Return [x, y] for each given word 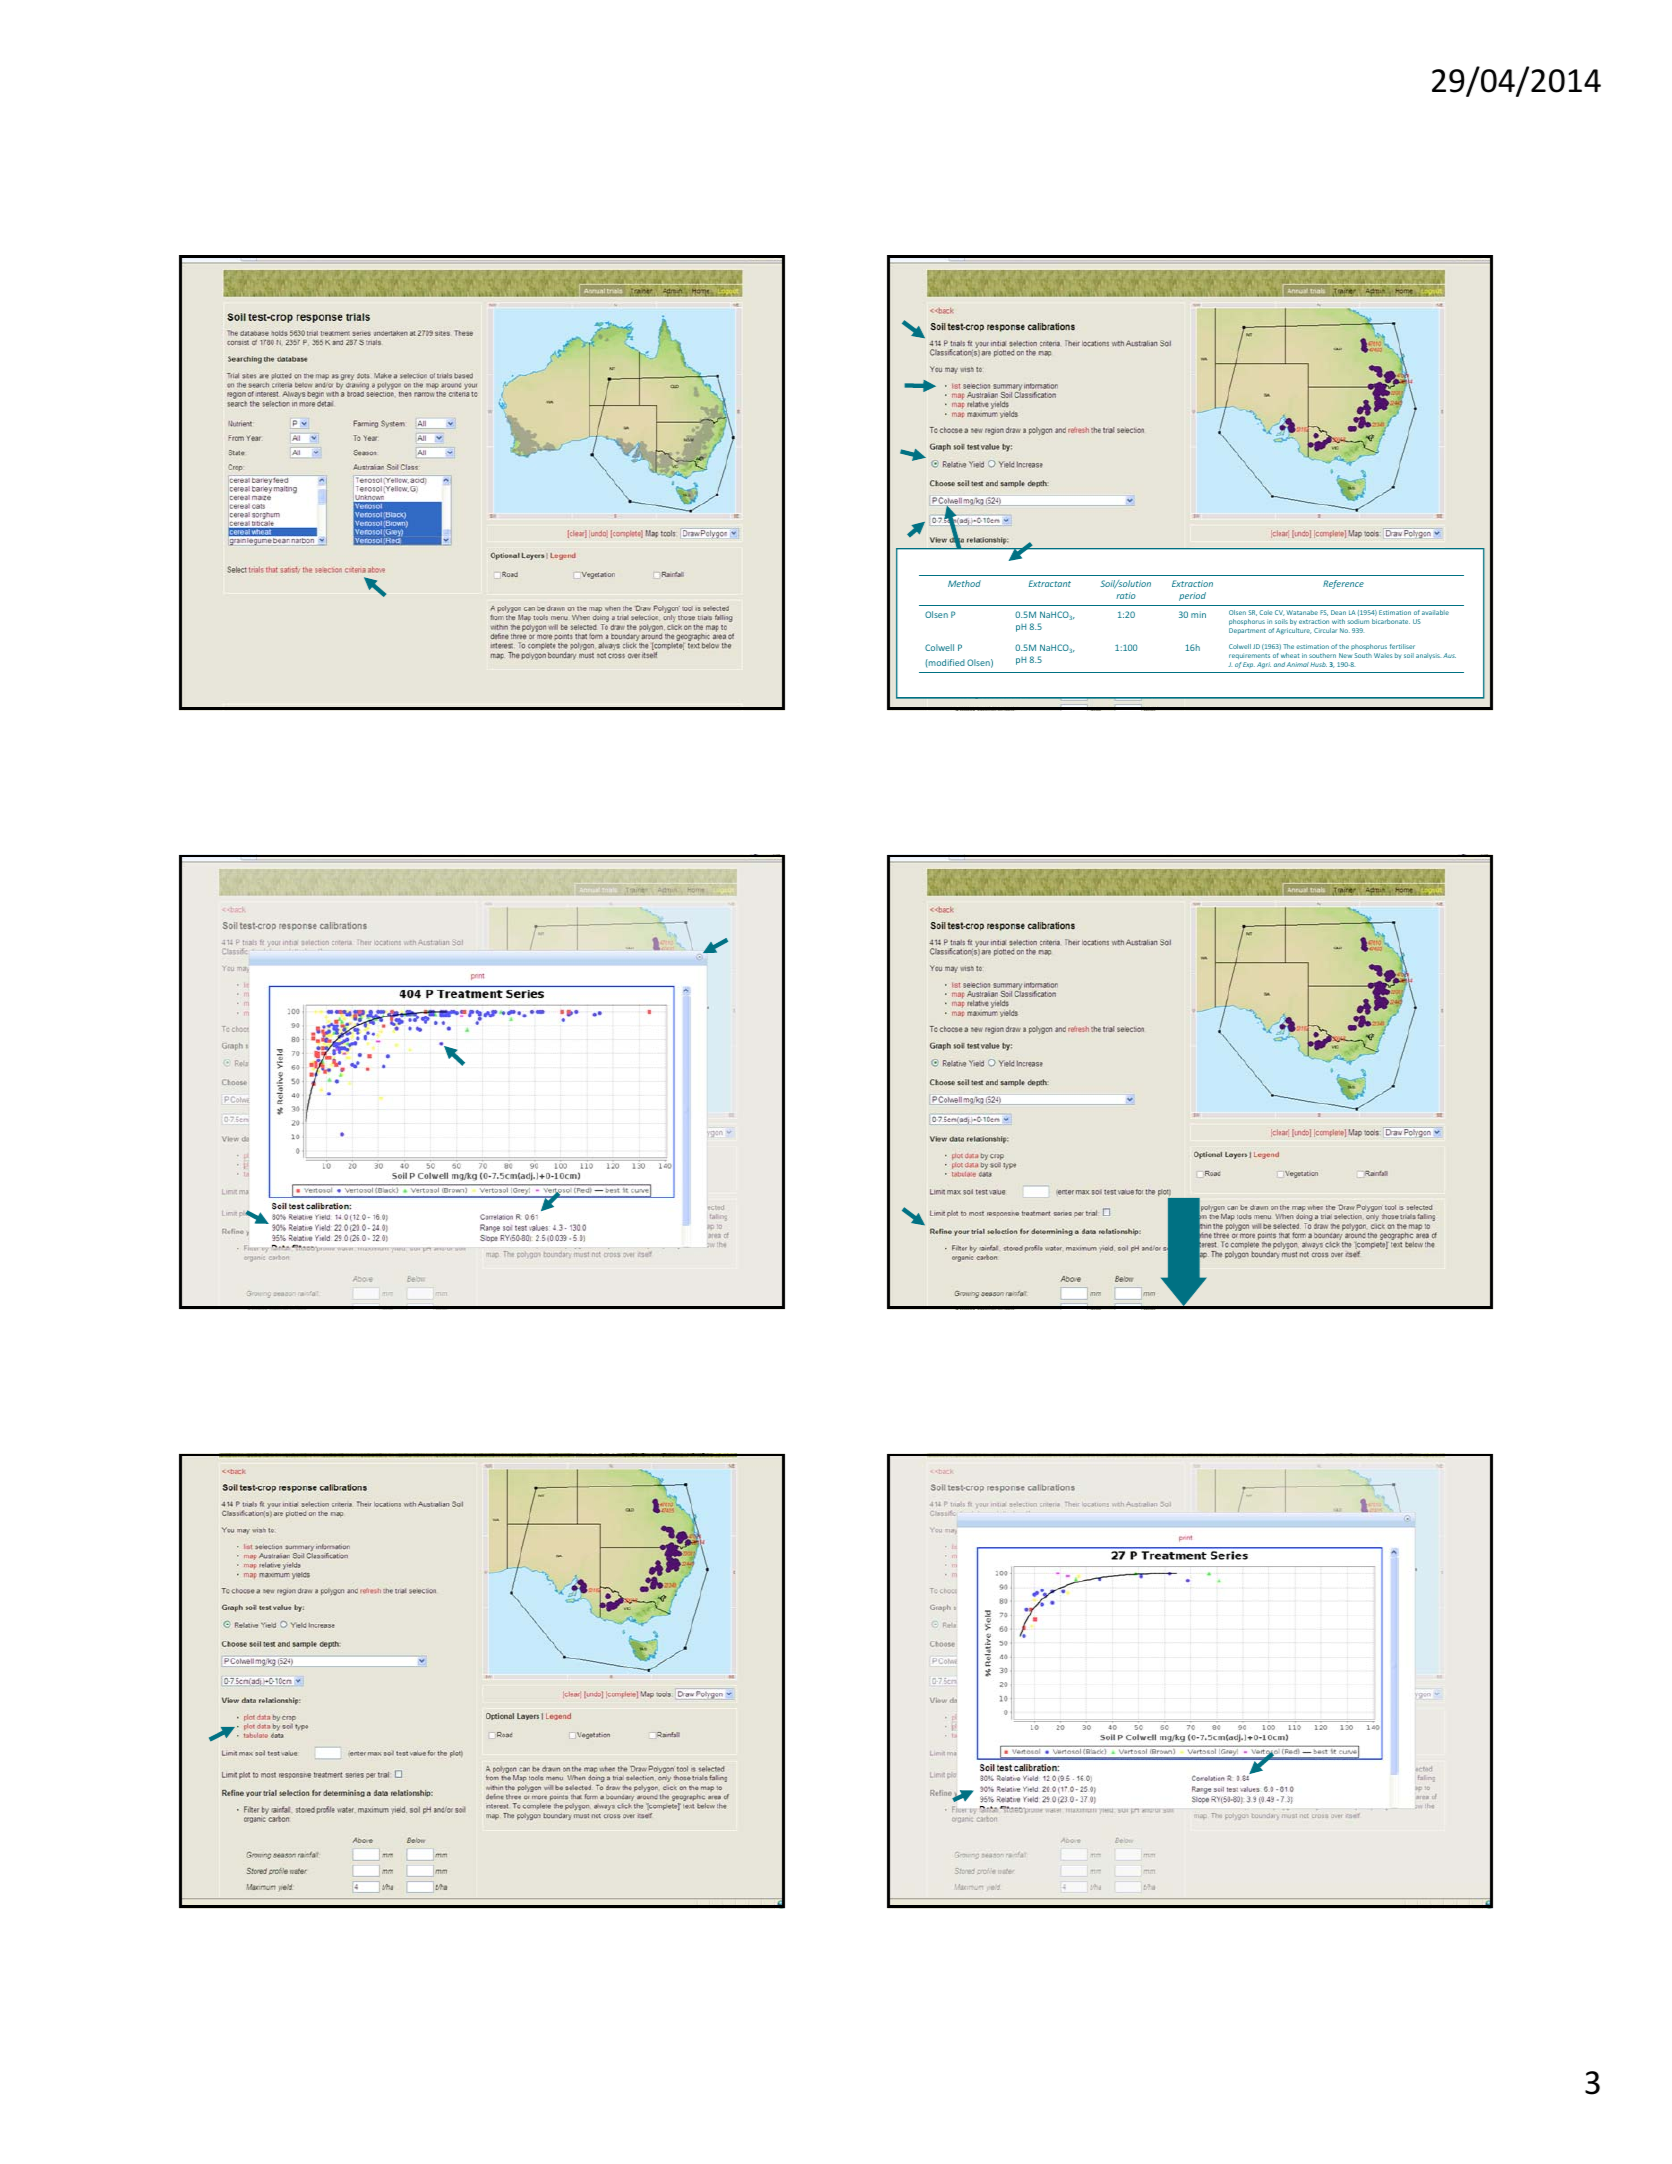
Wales [1383, 655]
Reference [1343, 584]
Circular [1325, 630]
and [1279, 664]
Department [1247, 631]
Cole [1266, 612]
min [1198, 614]
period [1192, 596]
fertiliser [1402, 646]
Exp [1249, 665]
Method [964, 583]
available [1435, 612]
